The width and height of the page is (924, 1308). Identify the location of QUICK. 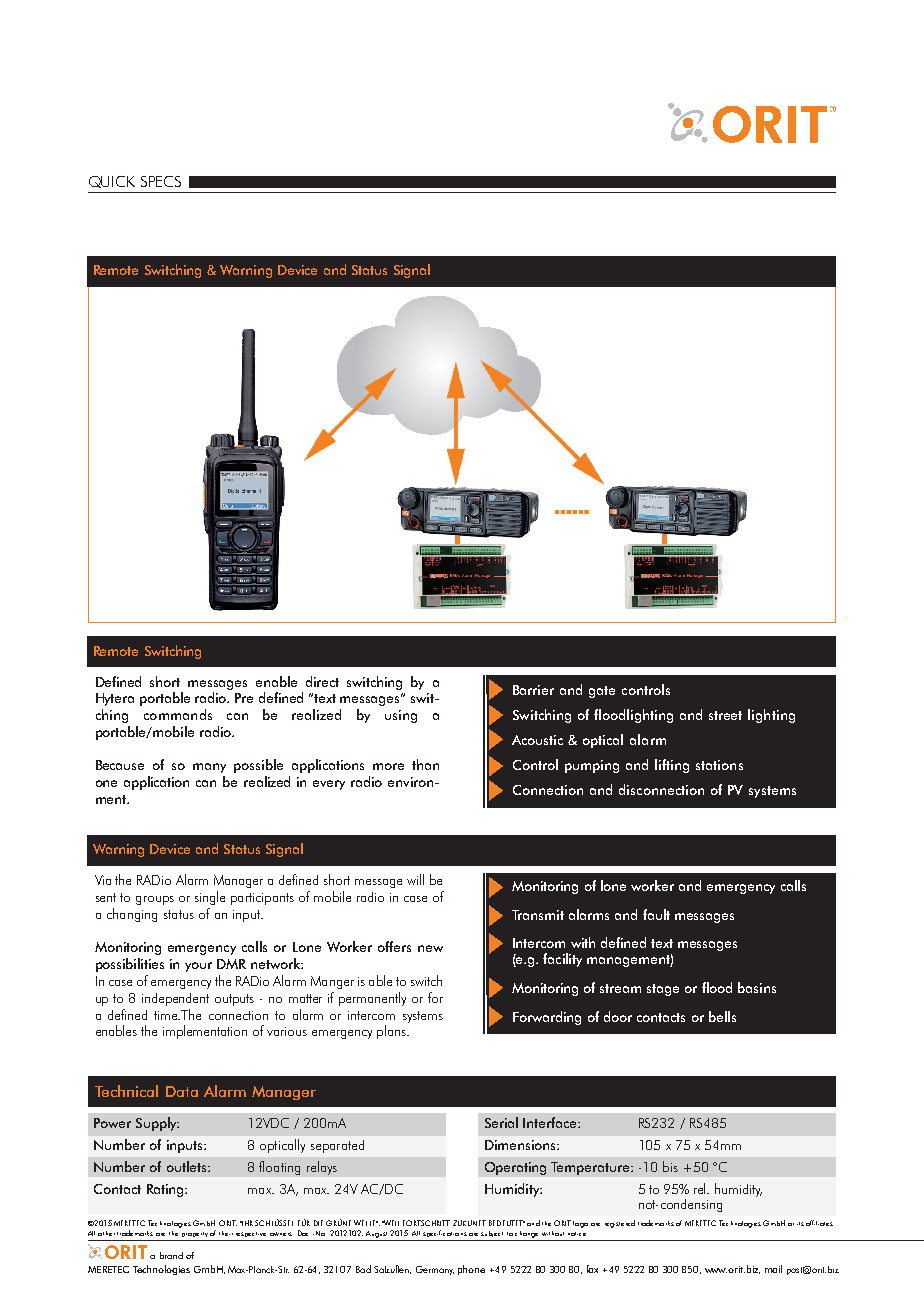
(112, 182).
